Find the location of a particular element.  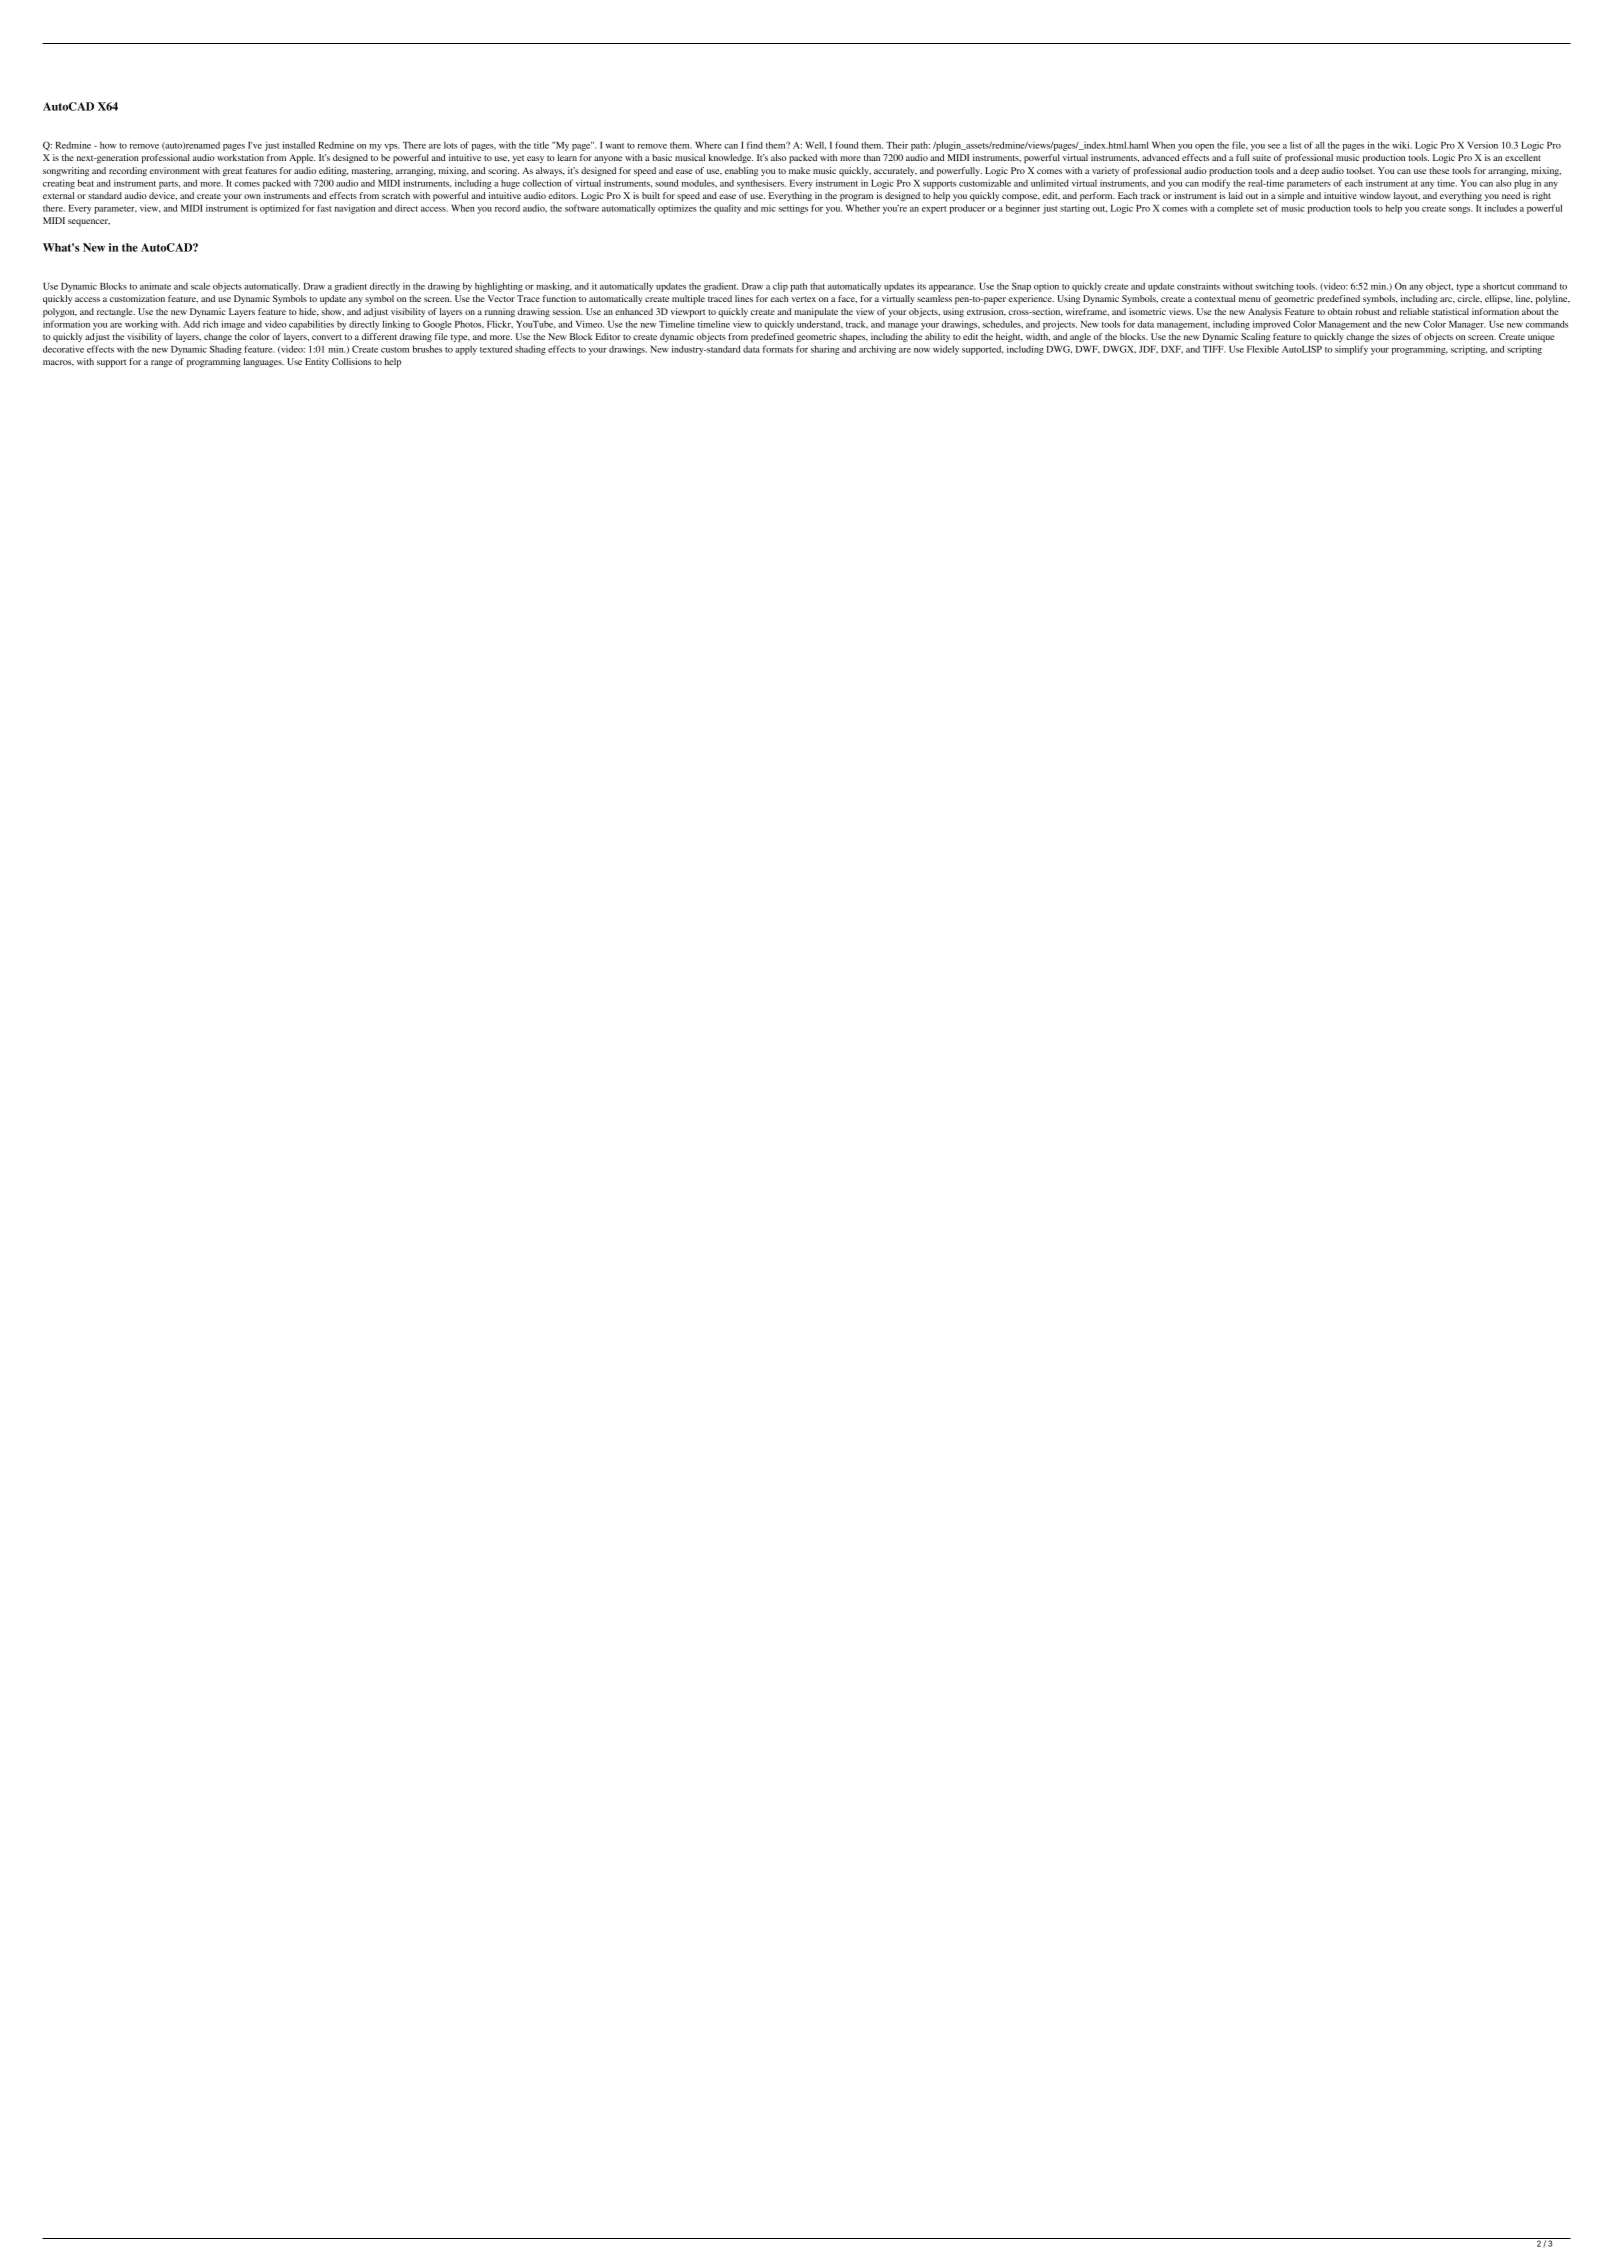

workstation is located at coordinates (240, 157).
